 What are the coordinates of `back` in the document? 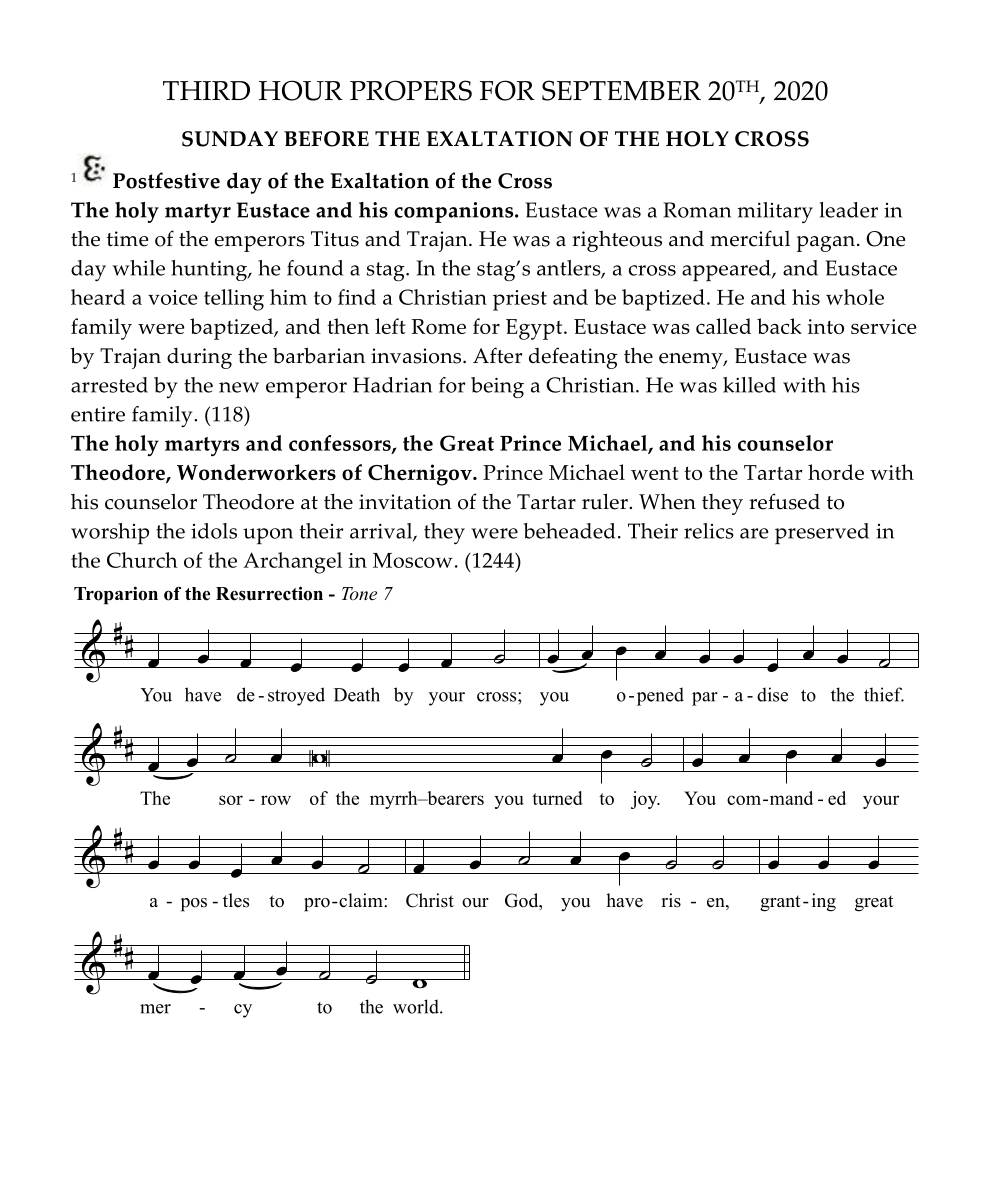 It's located at (779, 326).
